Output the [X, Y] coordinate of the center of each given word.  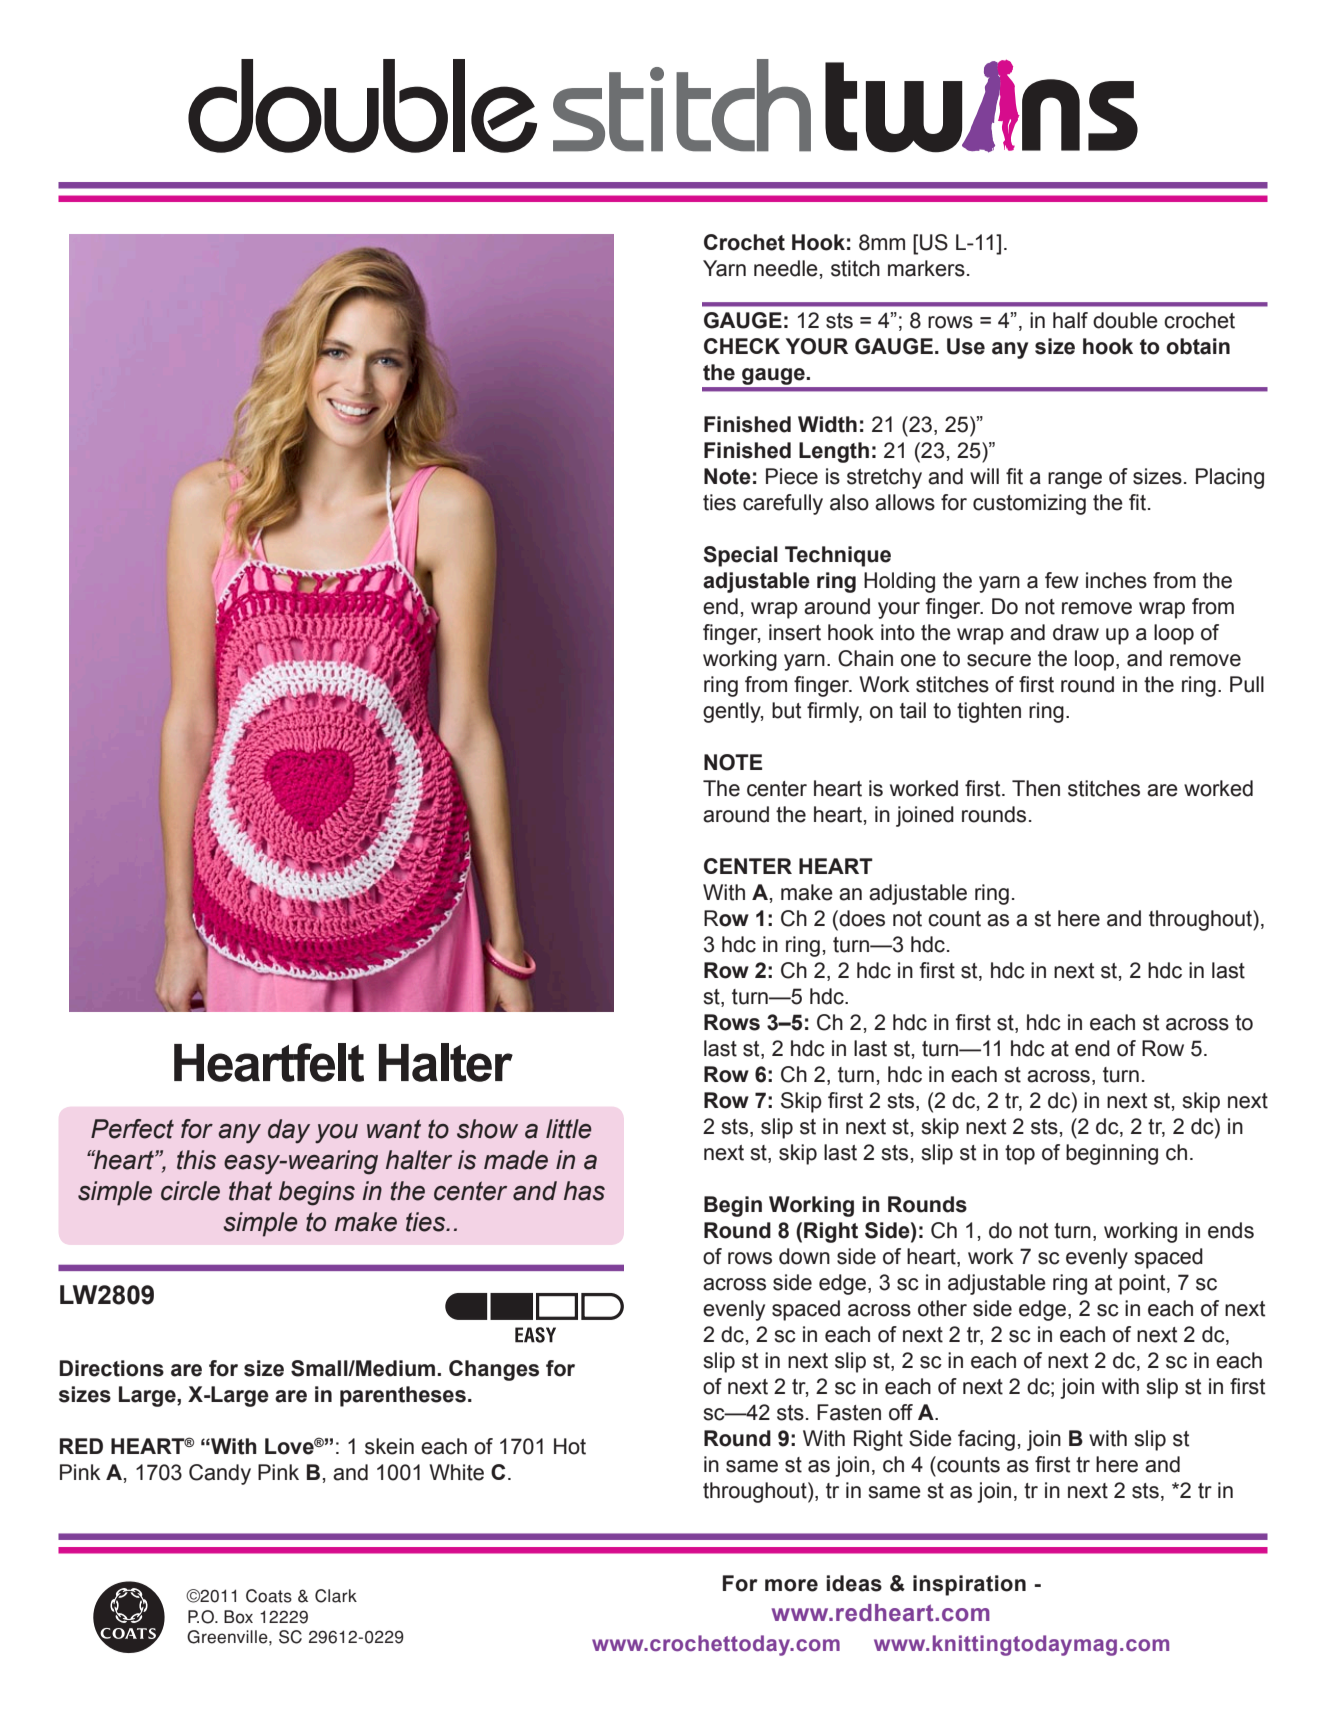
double [1125, 320]
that [250, 1191]
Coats [269, 1596]
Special [740, 556]
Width [827, 424]
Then [1036, 788]
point [1143, 1284]
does [861, 918]
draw [1076, 632]
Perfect [132, 1129]
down [804, 1256]
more [791, 1585]
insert [795, 632]
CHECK [742, 346]
